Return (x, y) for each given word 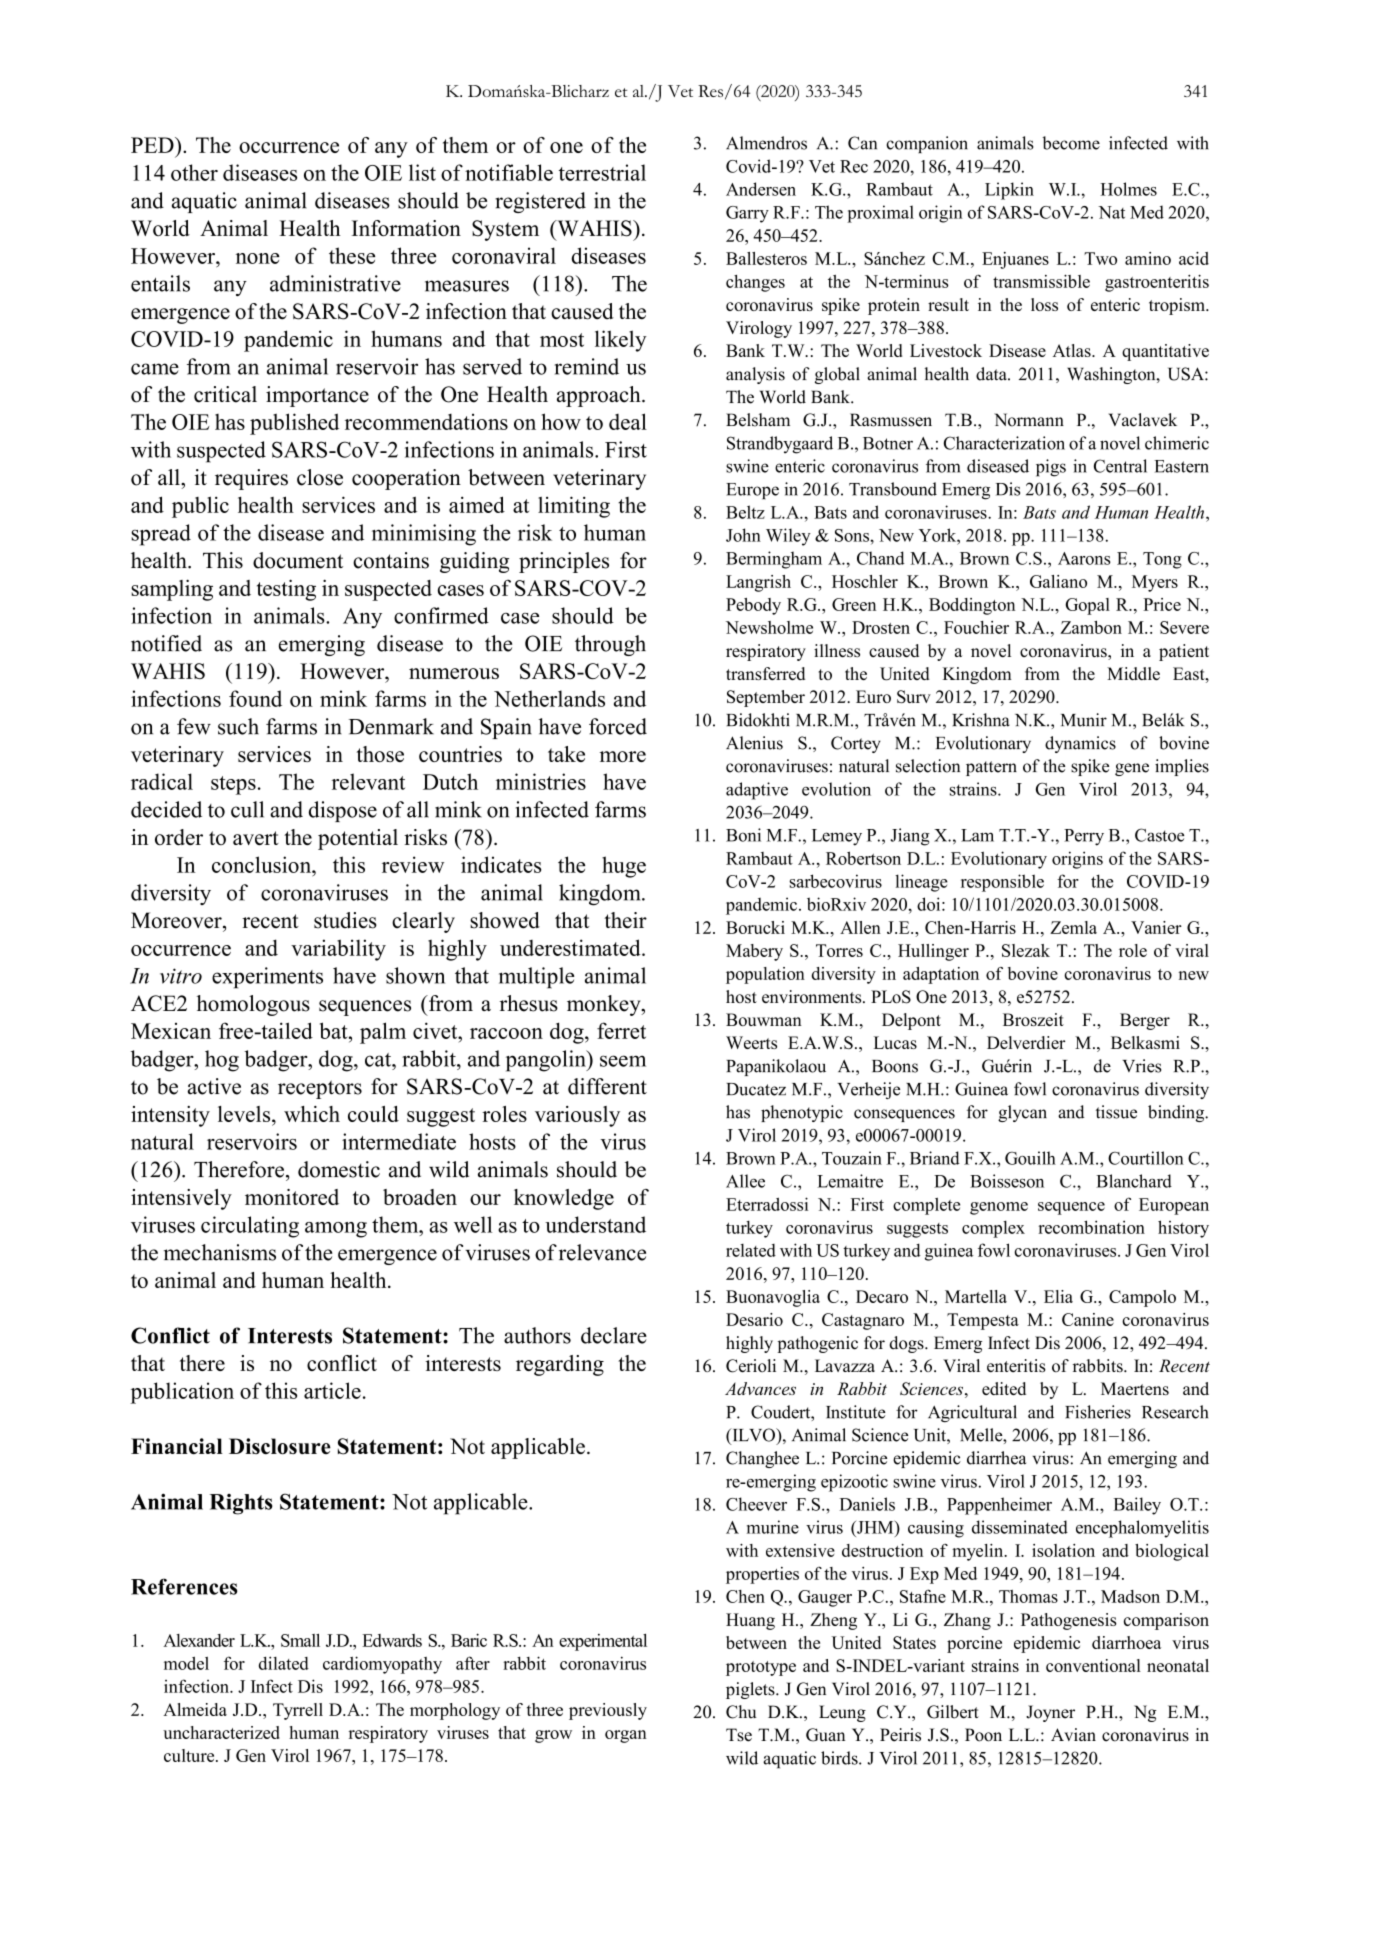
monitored (292, 1197)
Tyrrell (298, 1711)
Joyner (1050, 1713)
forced (618, 726)
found (255, 698)
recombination (1091, 1227)
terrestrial (602, 172)
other (194, 172)
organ (626, 1736)
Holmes (1129, 189)
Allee (745, 1181)
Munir (1084, 720)
